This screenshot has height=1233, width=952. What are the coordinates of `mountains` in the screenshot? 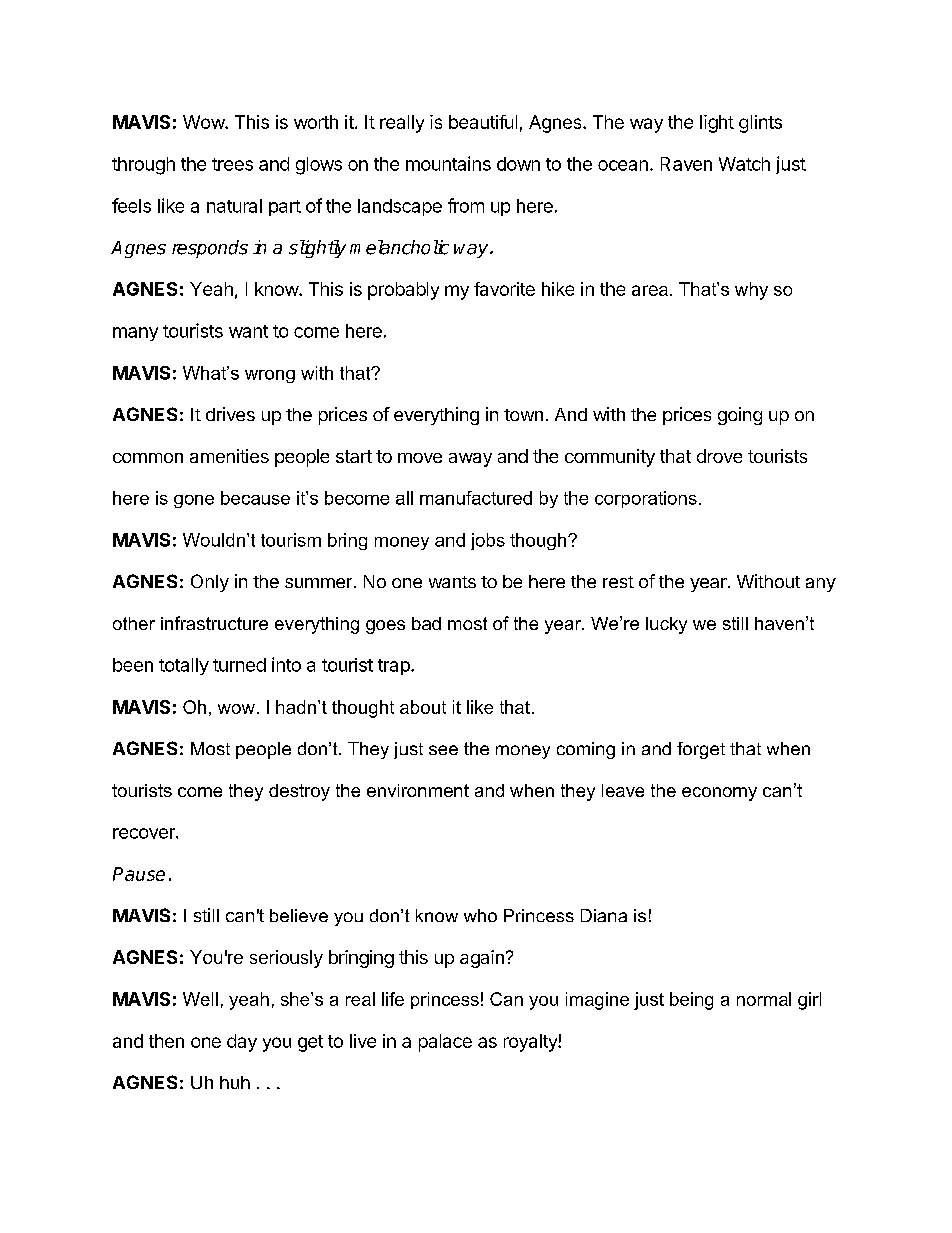 It's located at (448, 163).
